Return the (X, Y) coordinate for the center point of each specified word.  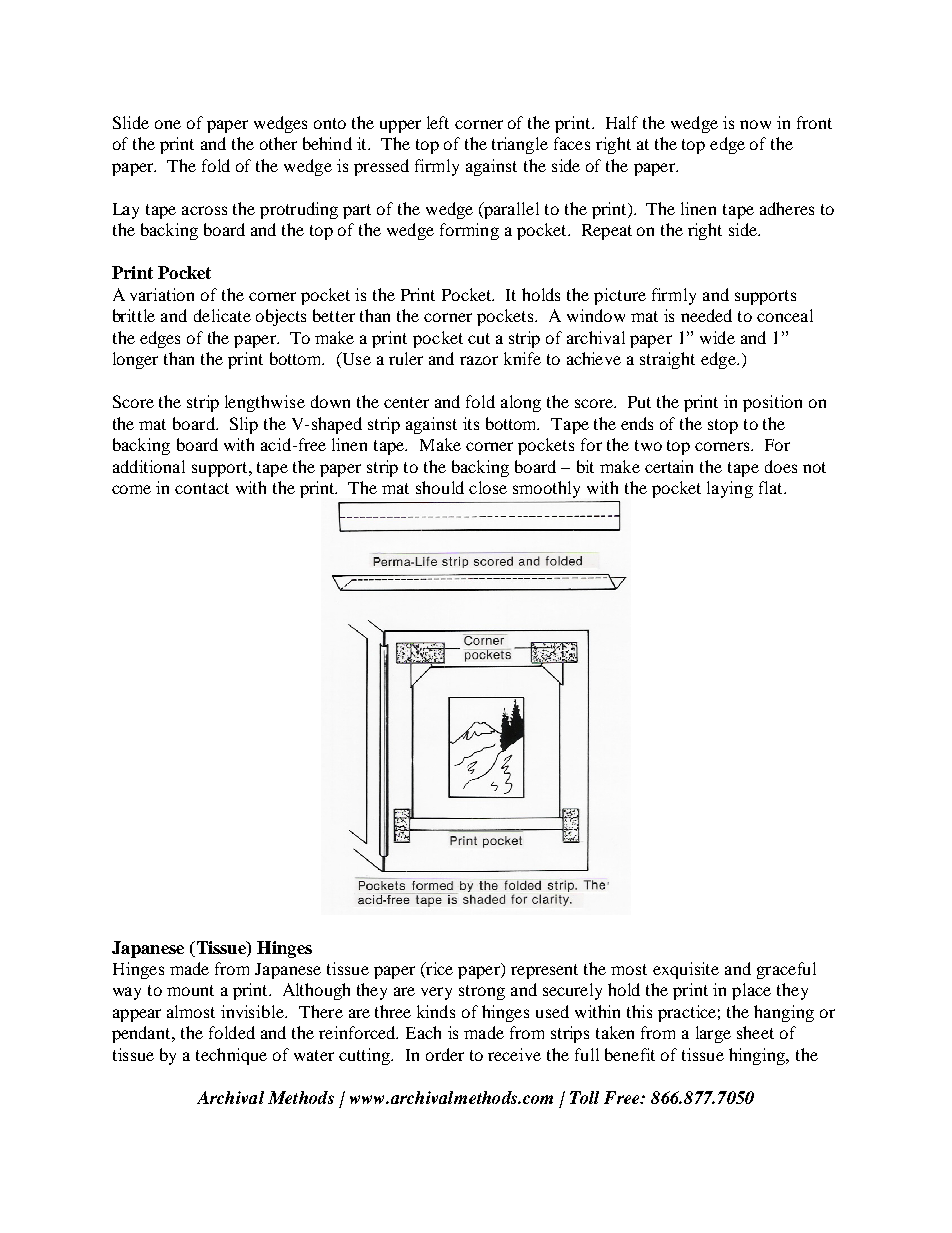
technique (231, 1056)
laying (730, 489)
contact (202, 488)
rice (438, 968)
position (772, 403)
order (445, 1054)
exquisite (686, 970)
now (755, 124)
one (168, 124)
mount (190, 990)
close (488, 487)
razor (479, 360)
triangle (520, 145)
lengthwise (265, 403)
